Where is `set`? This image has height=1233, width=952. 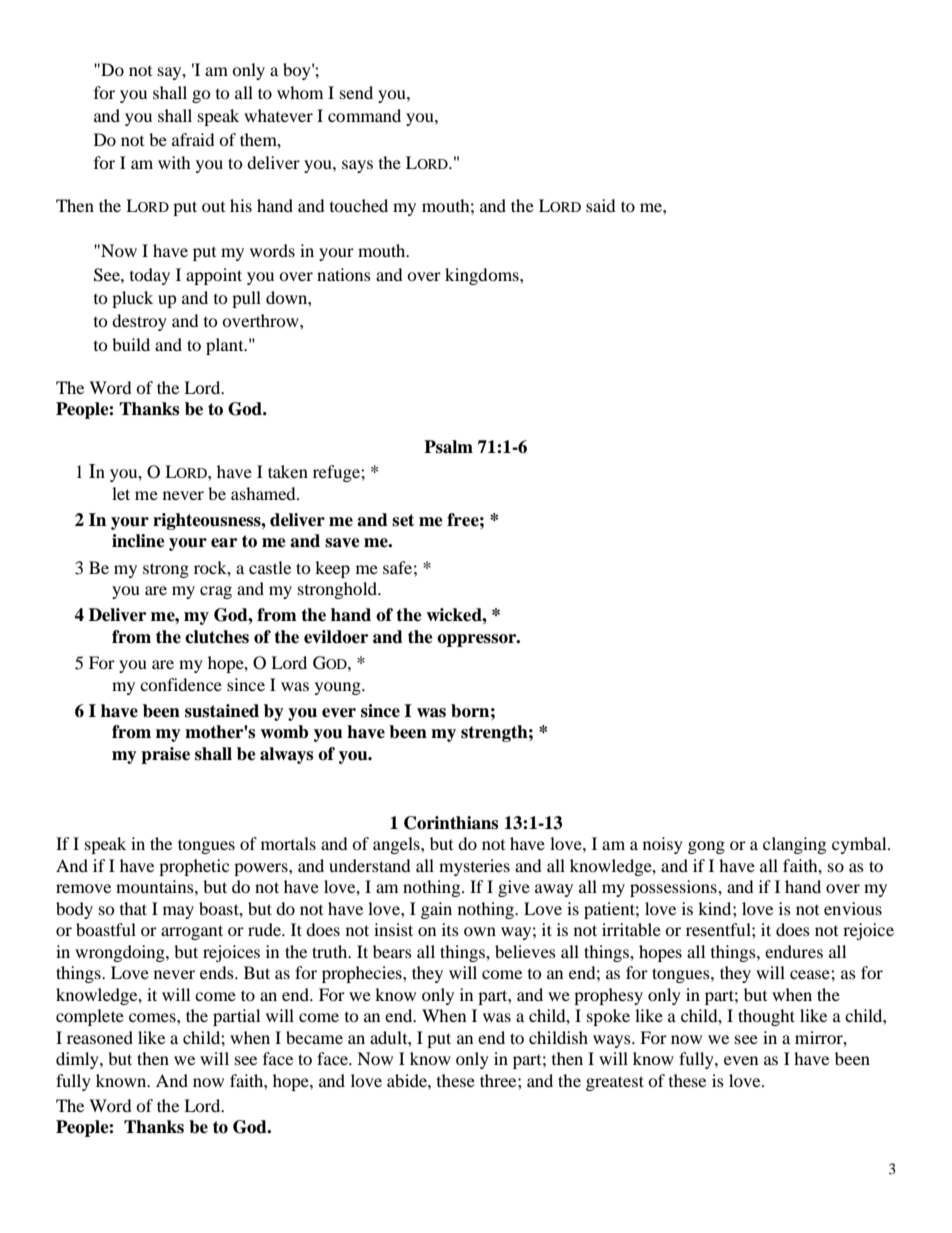
set is located at coordinates (403, 520).
